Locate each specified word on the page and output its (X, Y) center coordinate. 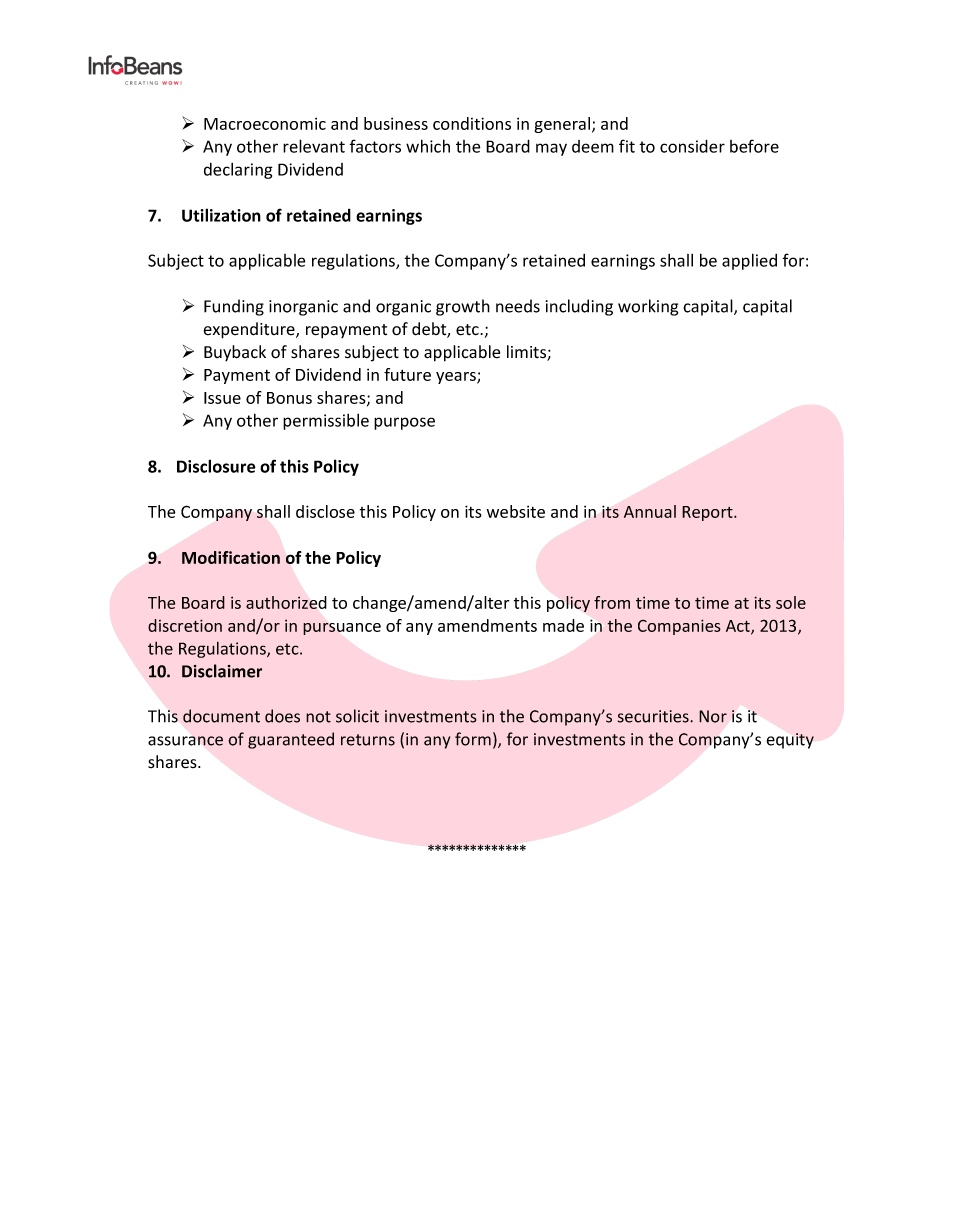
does (282, 716)
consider (692, 146)
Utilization (221, 215)
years (457, 378)
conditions (472, 123)
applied (749, 261)
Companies (679, 627)
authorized (286, 602)
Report (708, 513)
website (516, 511)
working (648, 307)
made (563, 625)
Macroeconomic (265, 123)
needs (518, 306)
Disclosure (216, 466)
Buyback (235, 353)
